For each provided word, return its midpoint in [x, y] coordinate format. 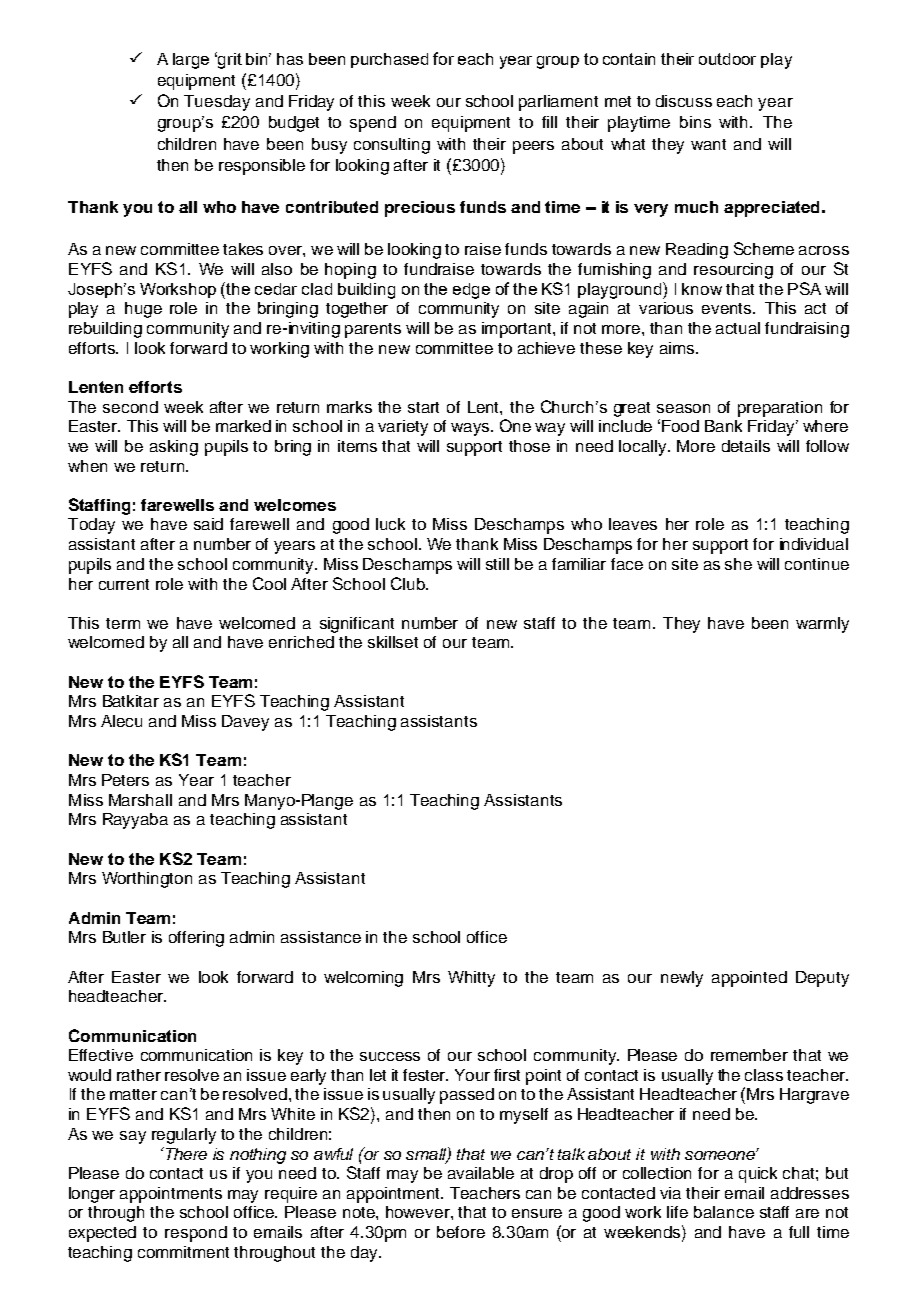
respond [196, 1234]
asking [174, 448]
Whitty [471, 979]
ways [471, 429]
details [746, 446]
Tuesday [217, 103]
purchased [389, 60]
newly [682, 979]
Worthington [147, 880]
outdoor [727, 59]
